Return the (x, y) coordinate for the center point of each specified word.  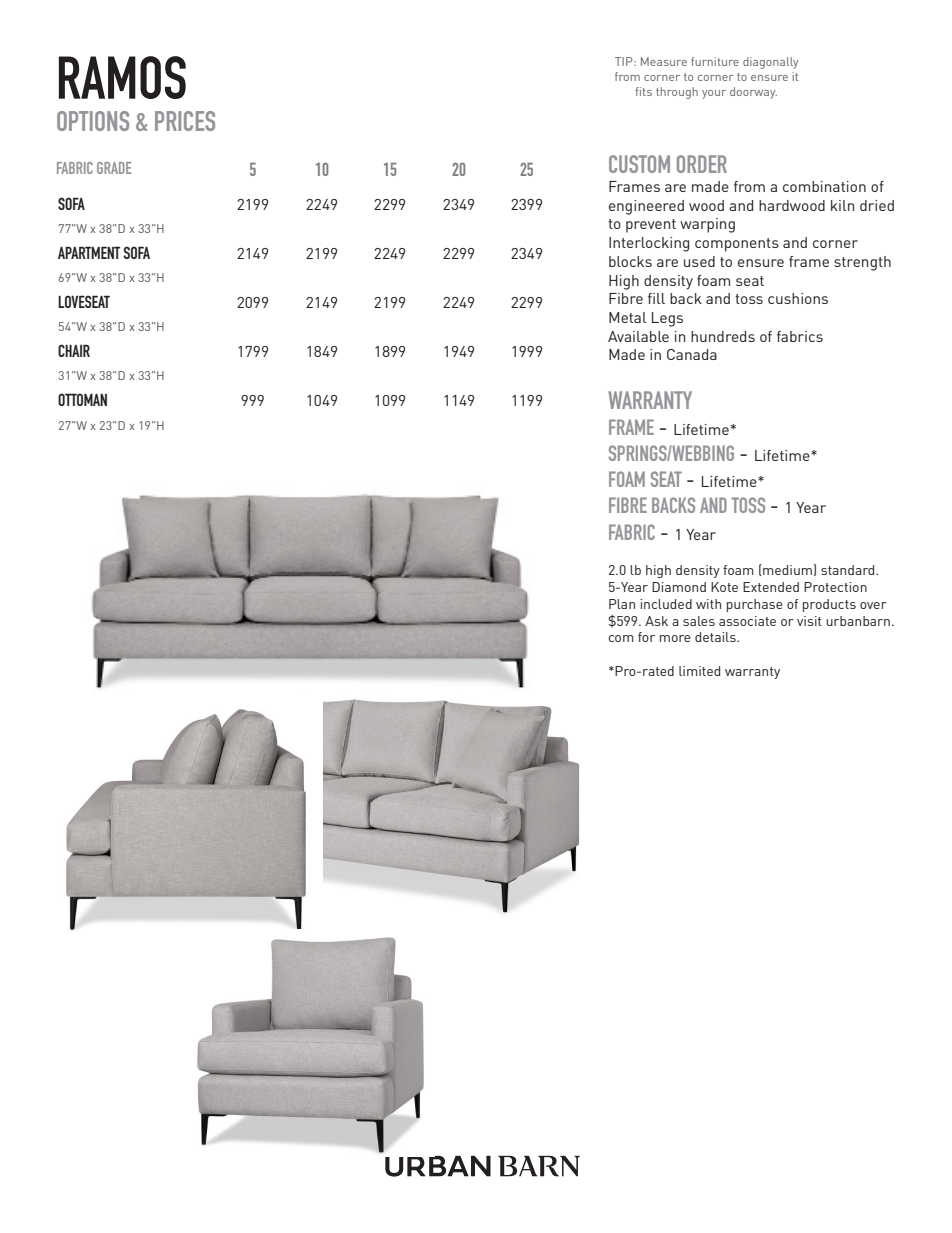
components (737, 245)
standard (849, 570)
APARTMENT (89, 252)
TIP (625, 61)
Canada (692, 354)
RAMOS (122, 77)
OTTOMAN (82, 399)
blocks (630, 261)
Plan (622, 604)
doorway (753, 93)
